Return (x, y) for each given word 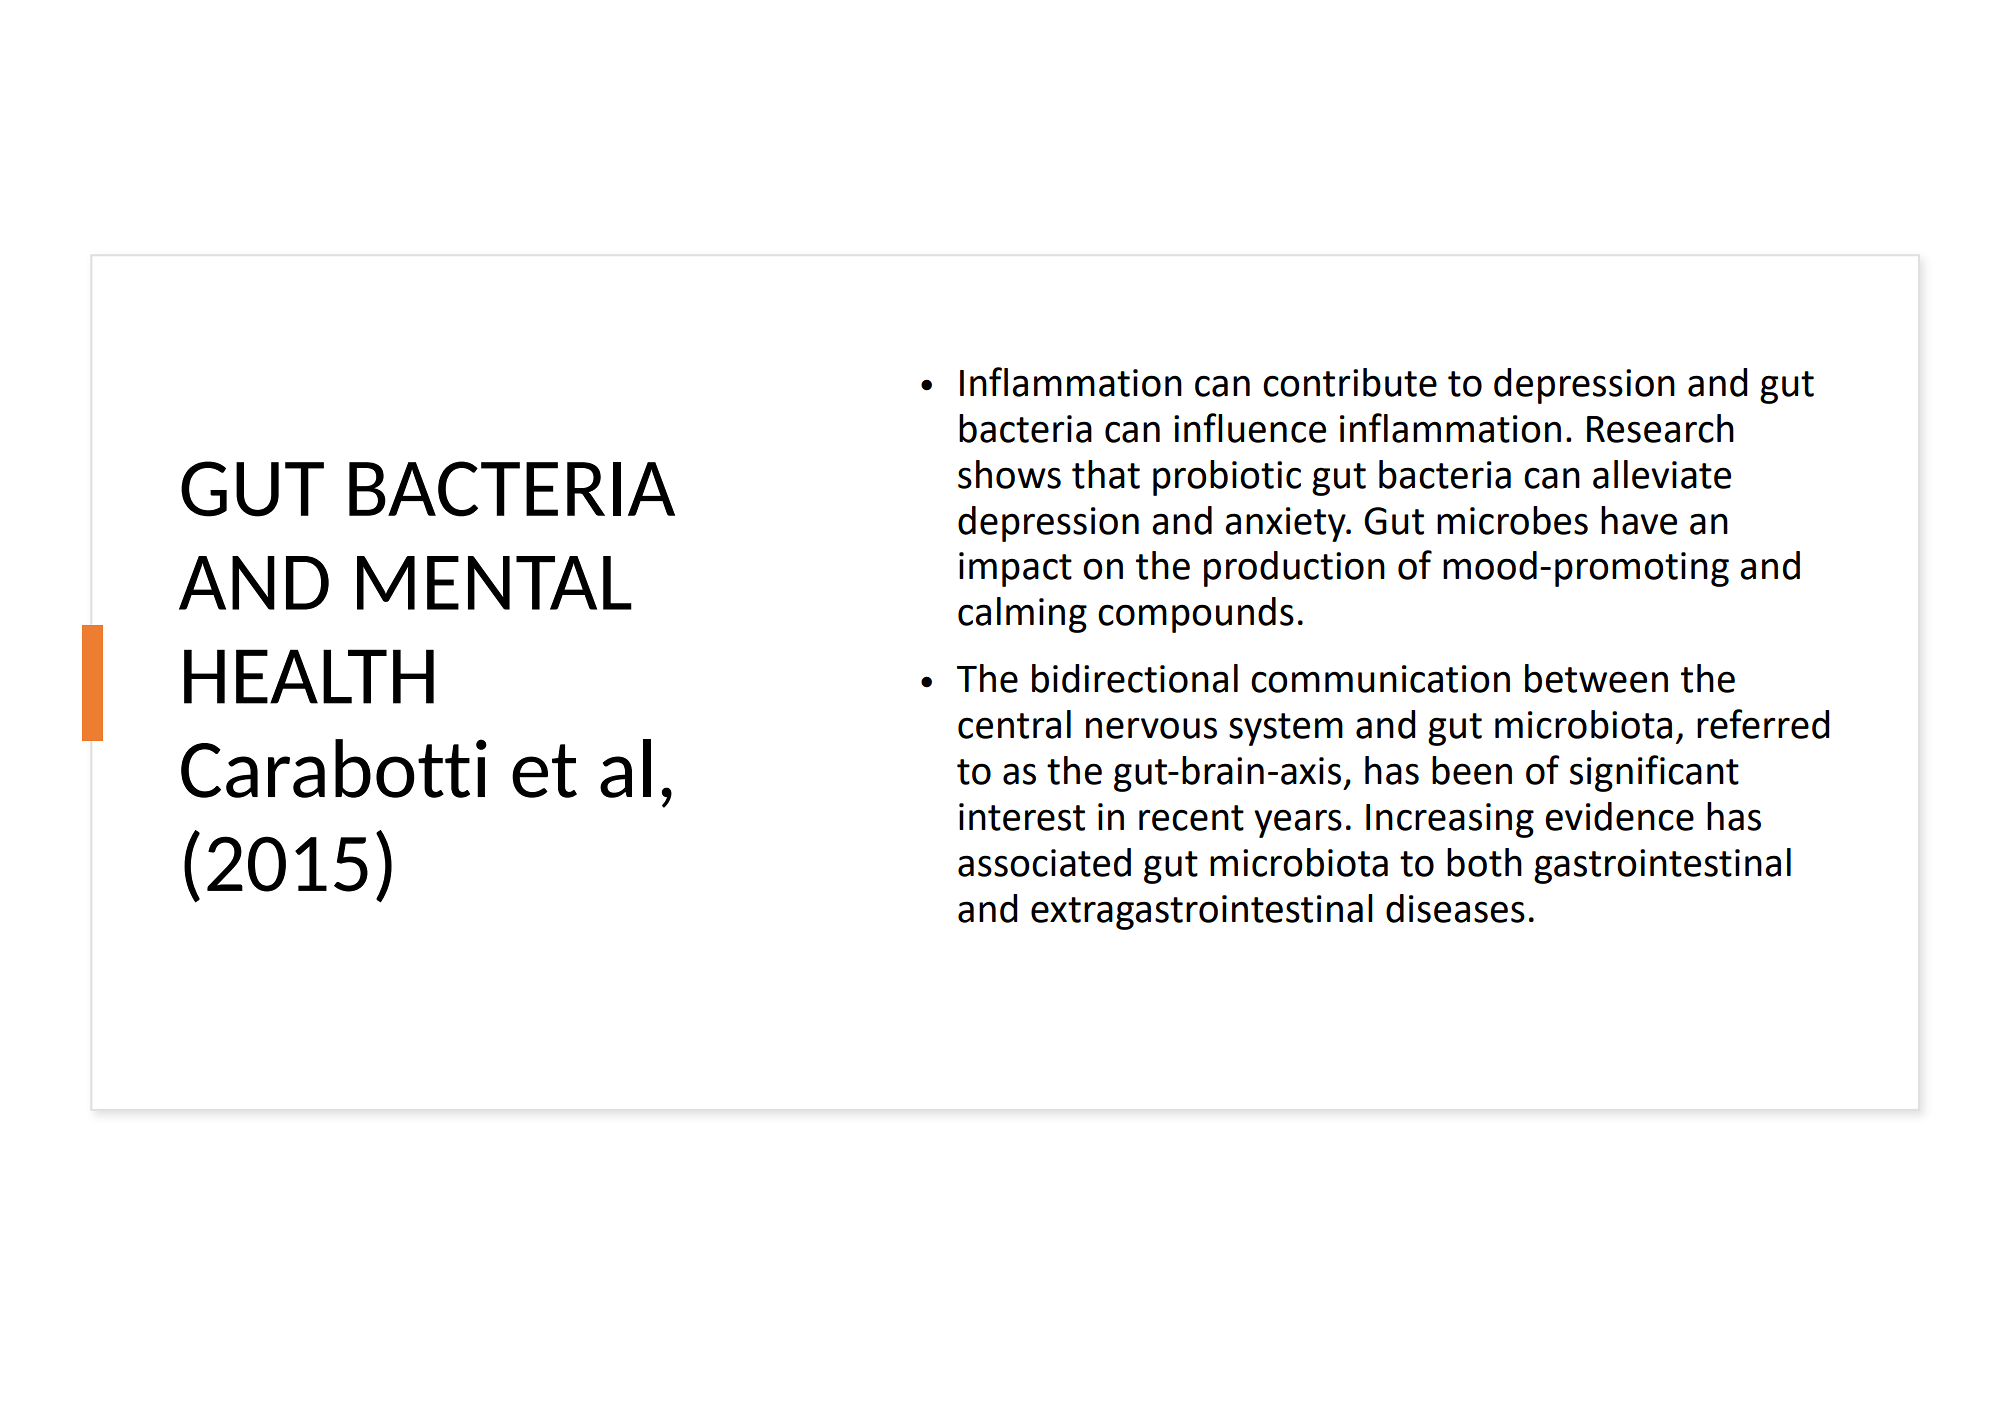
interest (1022, 817)
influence (1250, 428)
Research (1660, 428)
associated (1044, 862)
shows (1009, 474)
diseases (1455, 908)
